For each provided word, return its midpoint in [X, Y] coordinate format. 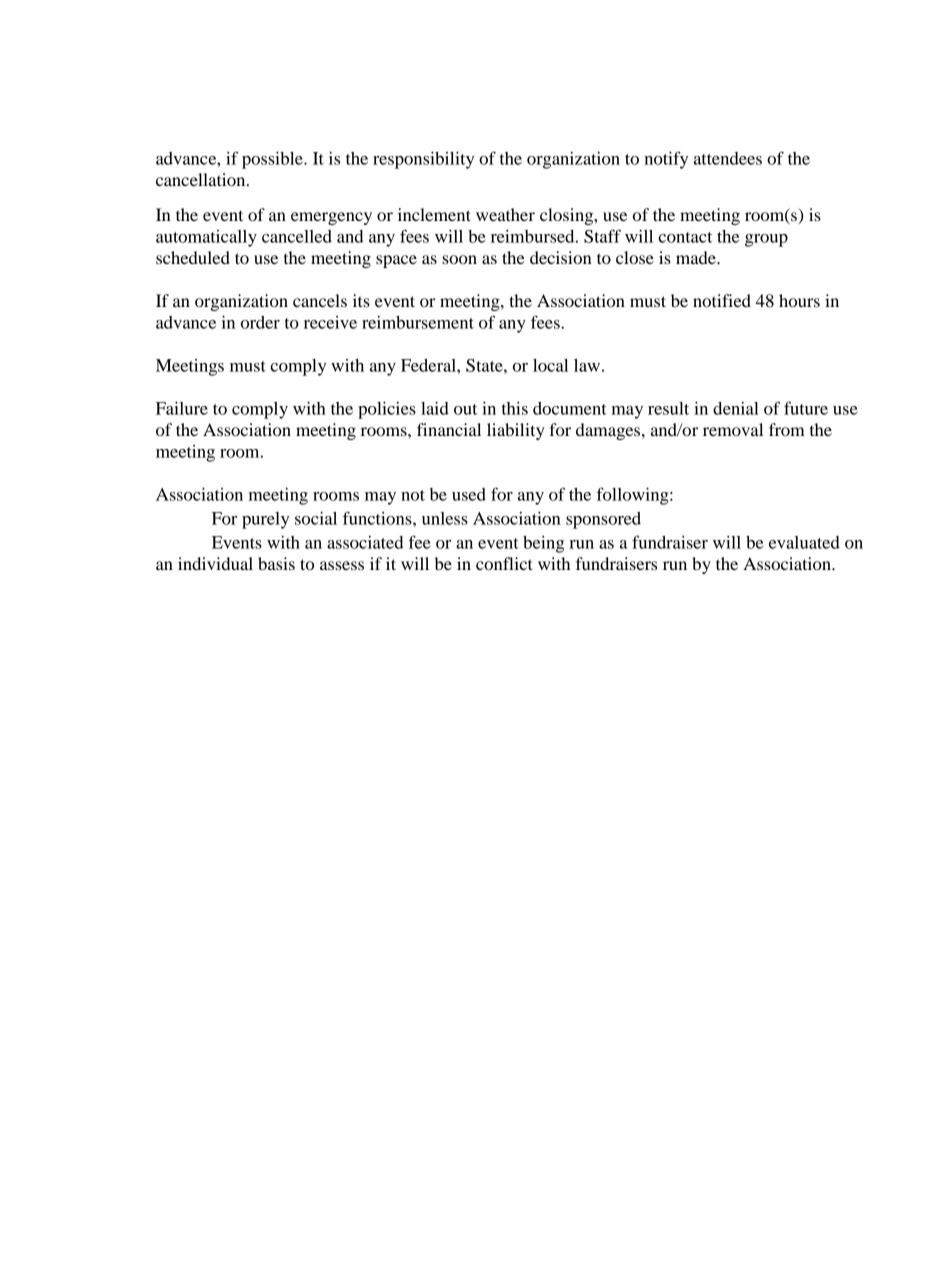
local [550, 365]
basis [276, 563]
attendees [728, 158]
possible [273, 160]
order [260, 322]
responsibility [423, 160]
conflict [504, 563]
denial [736, 408]
